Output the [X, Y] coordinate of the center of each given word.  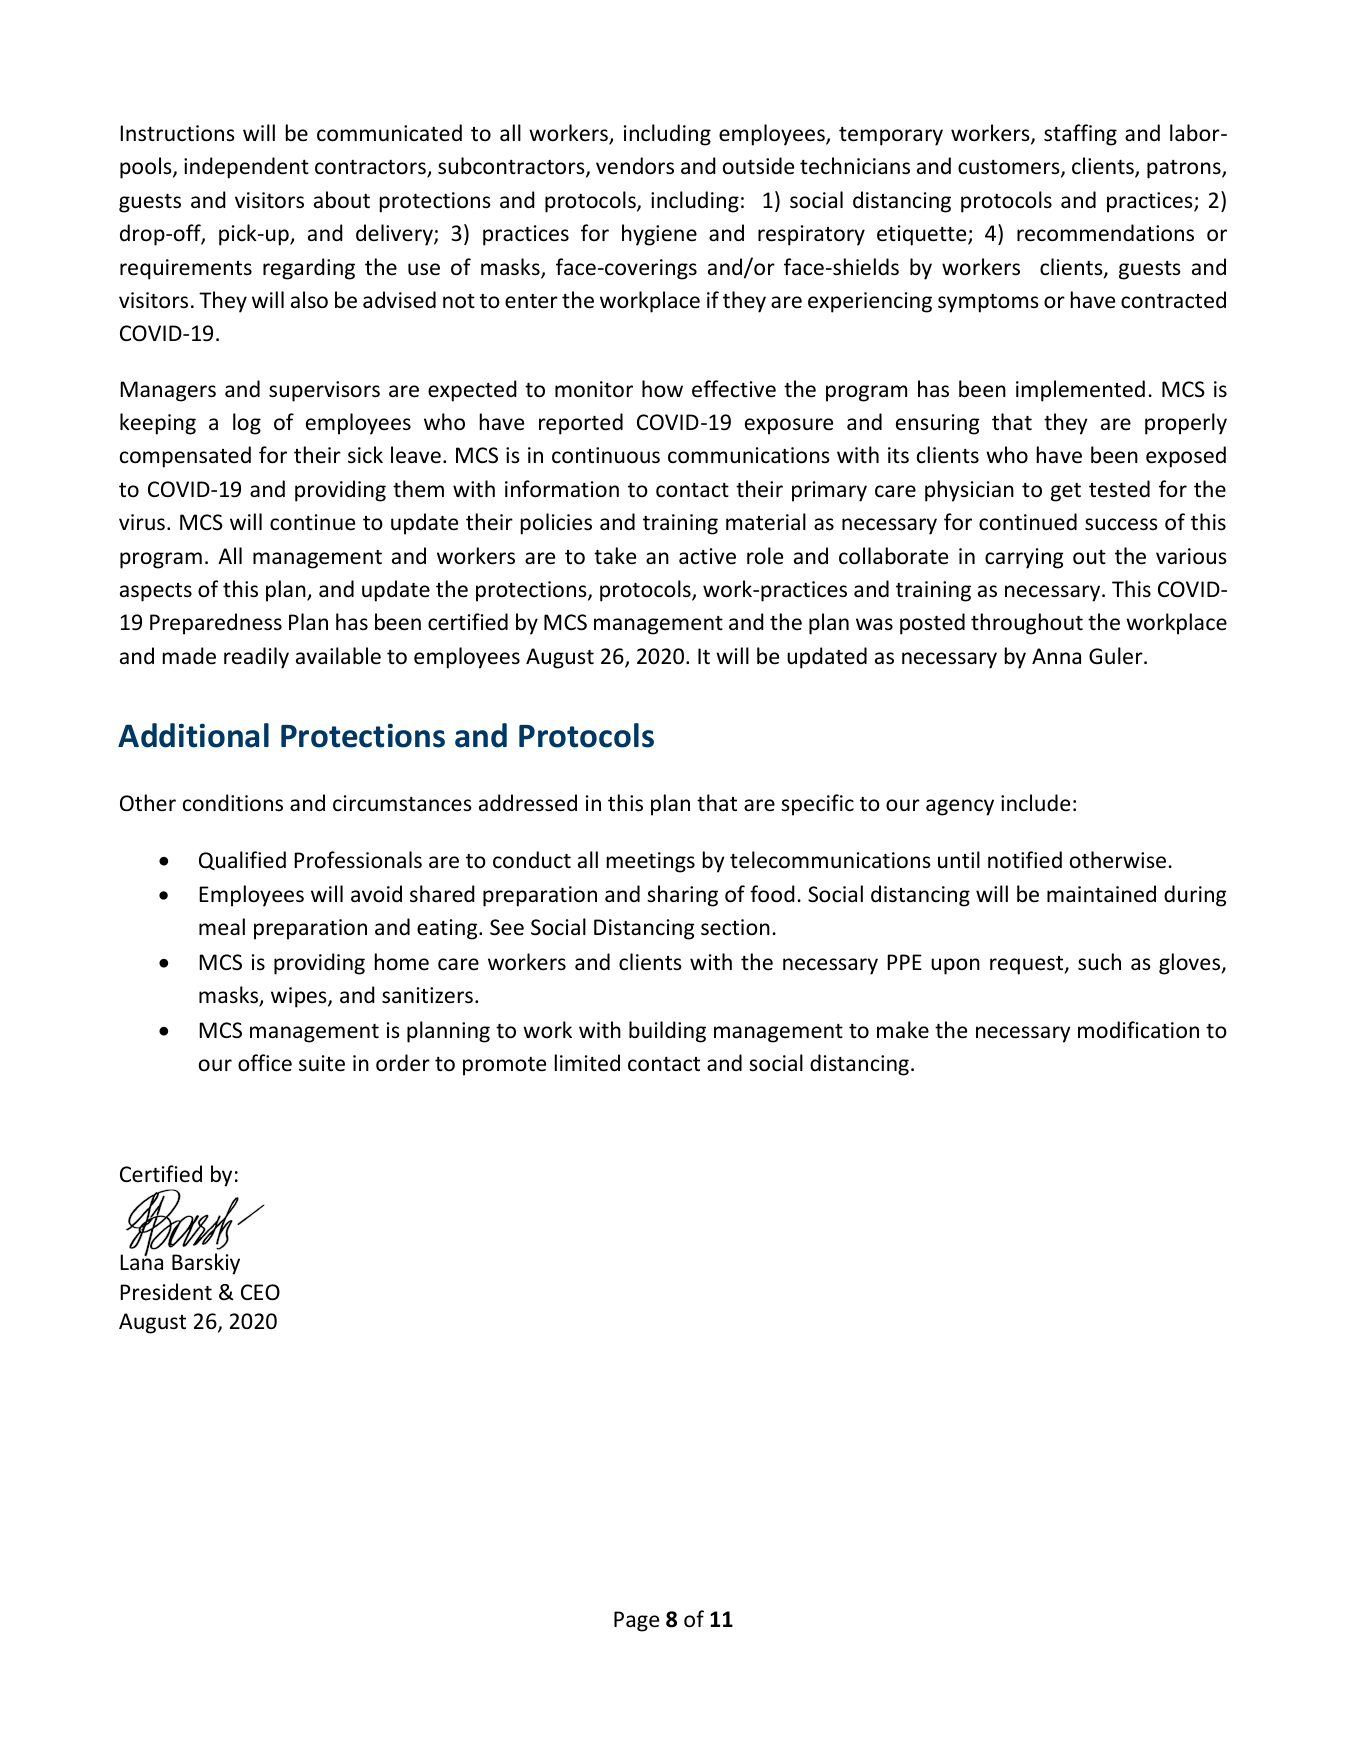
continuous [606, 455]
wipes [300, 997]
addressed [528, 803]
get [1066, 492]
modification [1138, 1030]
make [903, 1029]
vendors [635, 166]
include [1035, 803]
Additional [193, 735]
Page [636, 1621]
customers [1010, 169]
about [342, 200]
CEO [260, 1292]
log [247, 424]
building [667, 1032]
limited [587, 1063]
